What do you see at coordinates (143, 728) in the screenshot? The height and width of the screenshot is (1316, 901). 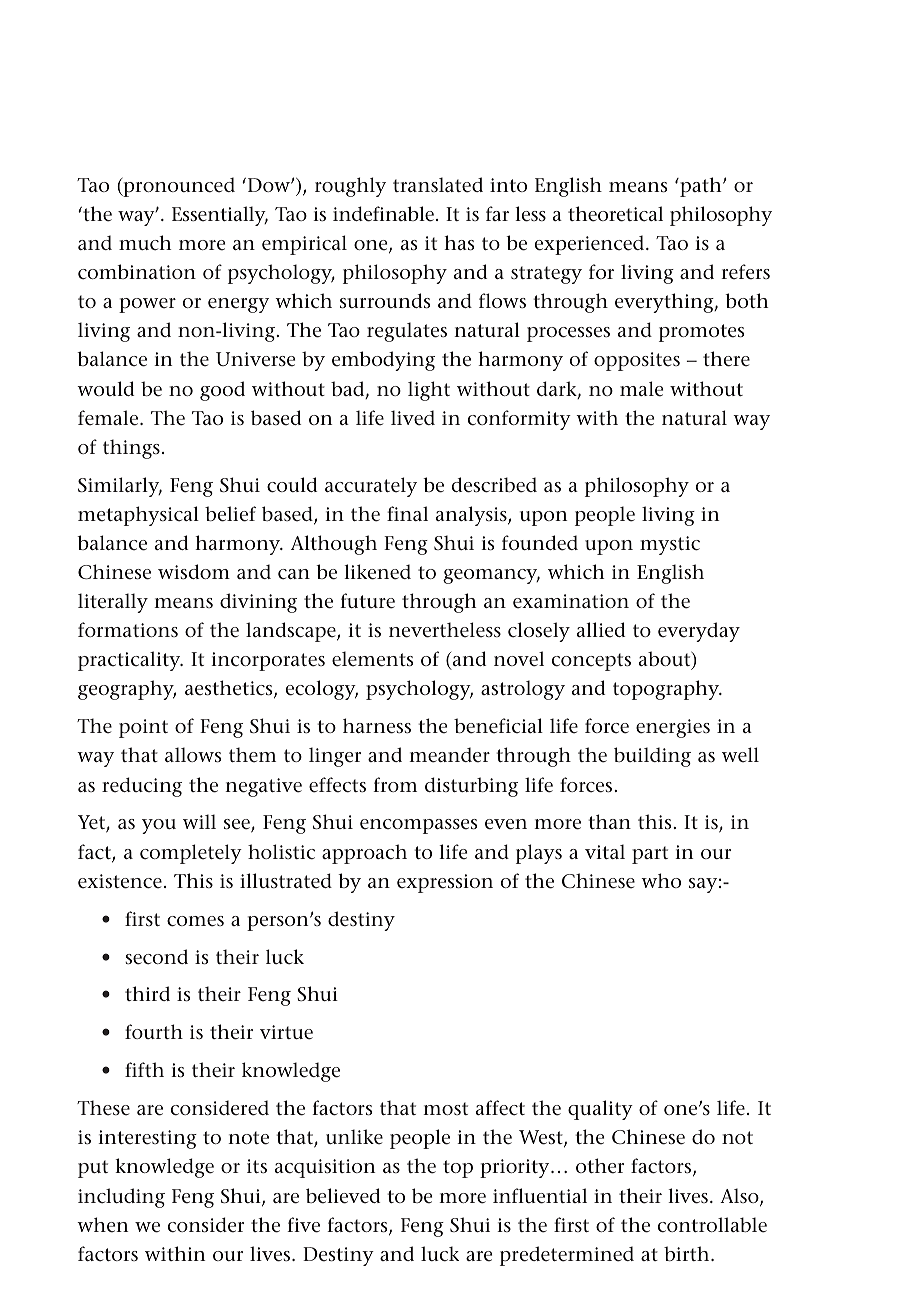 I see `point` at bounding box center [143, 728].
